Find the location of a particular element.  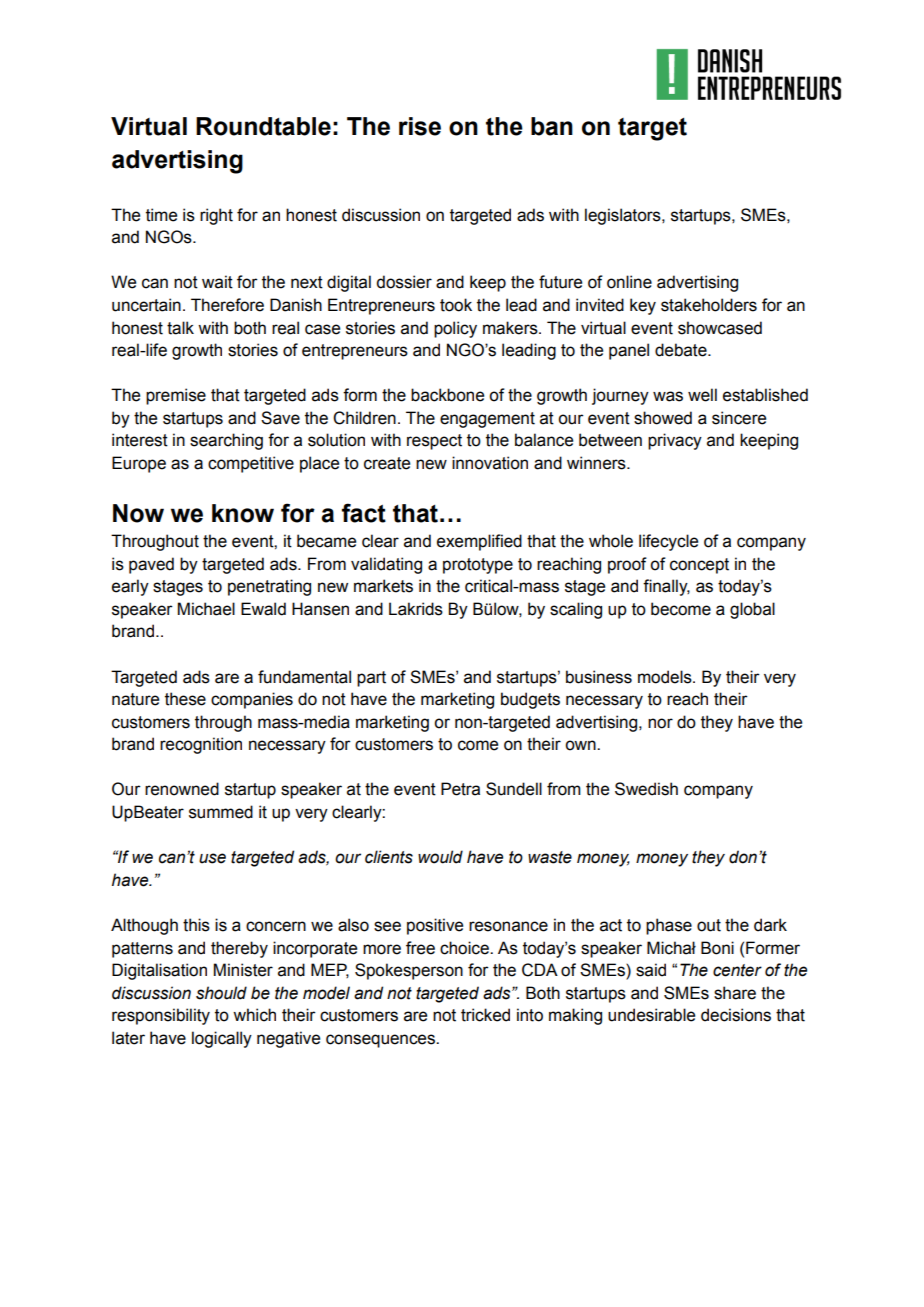

should is located at coordinates (221, 993).
